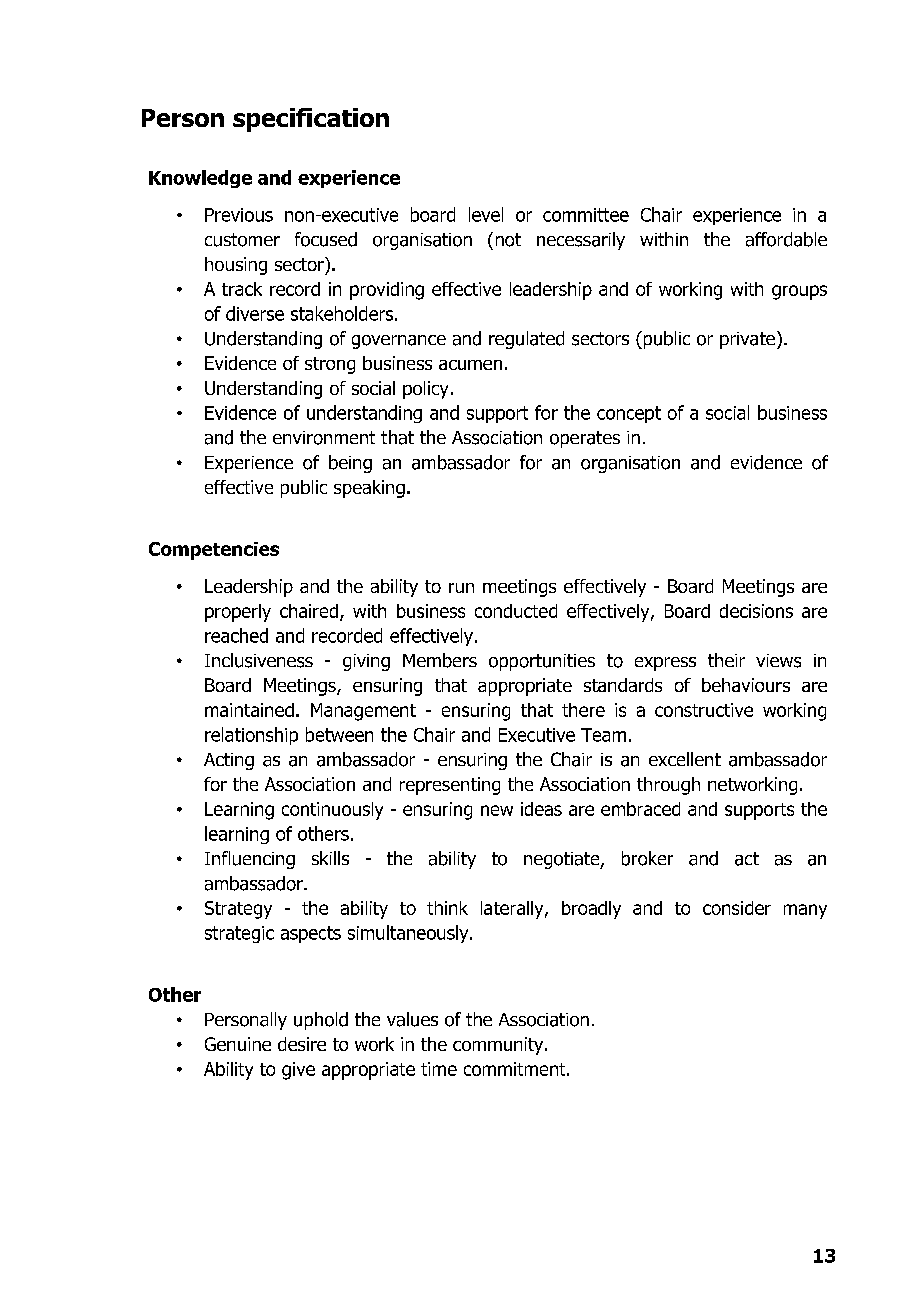  I want to click on consider, so click(737, 908).
